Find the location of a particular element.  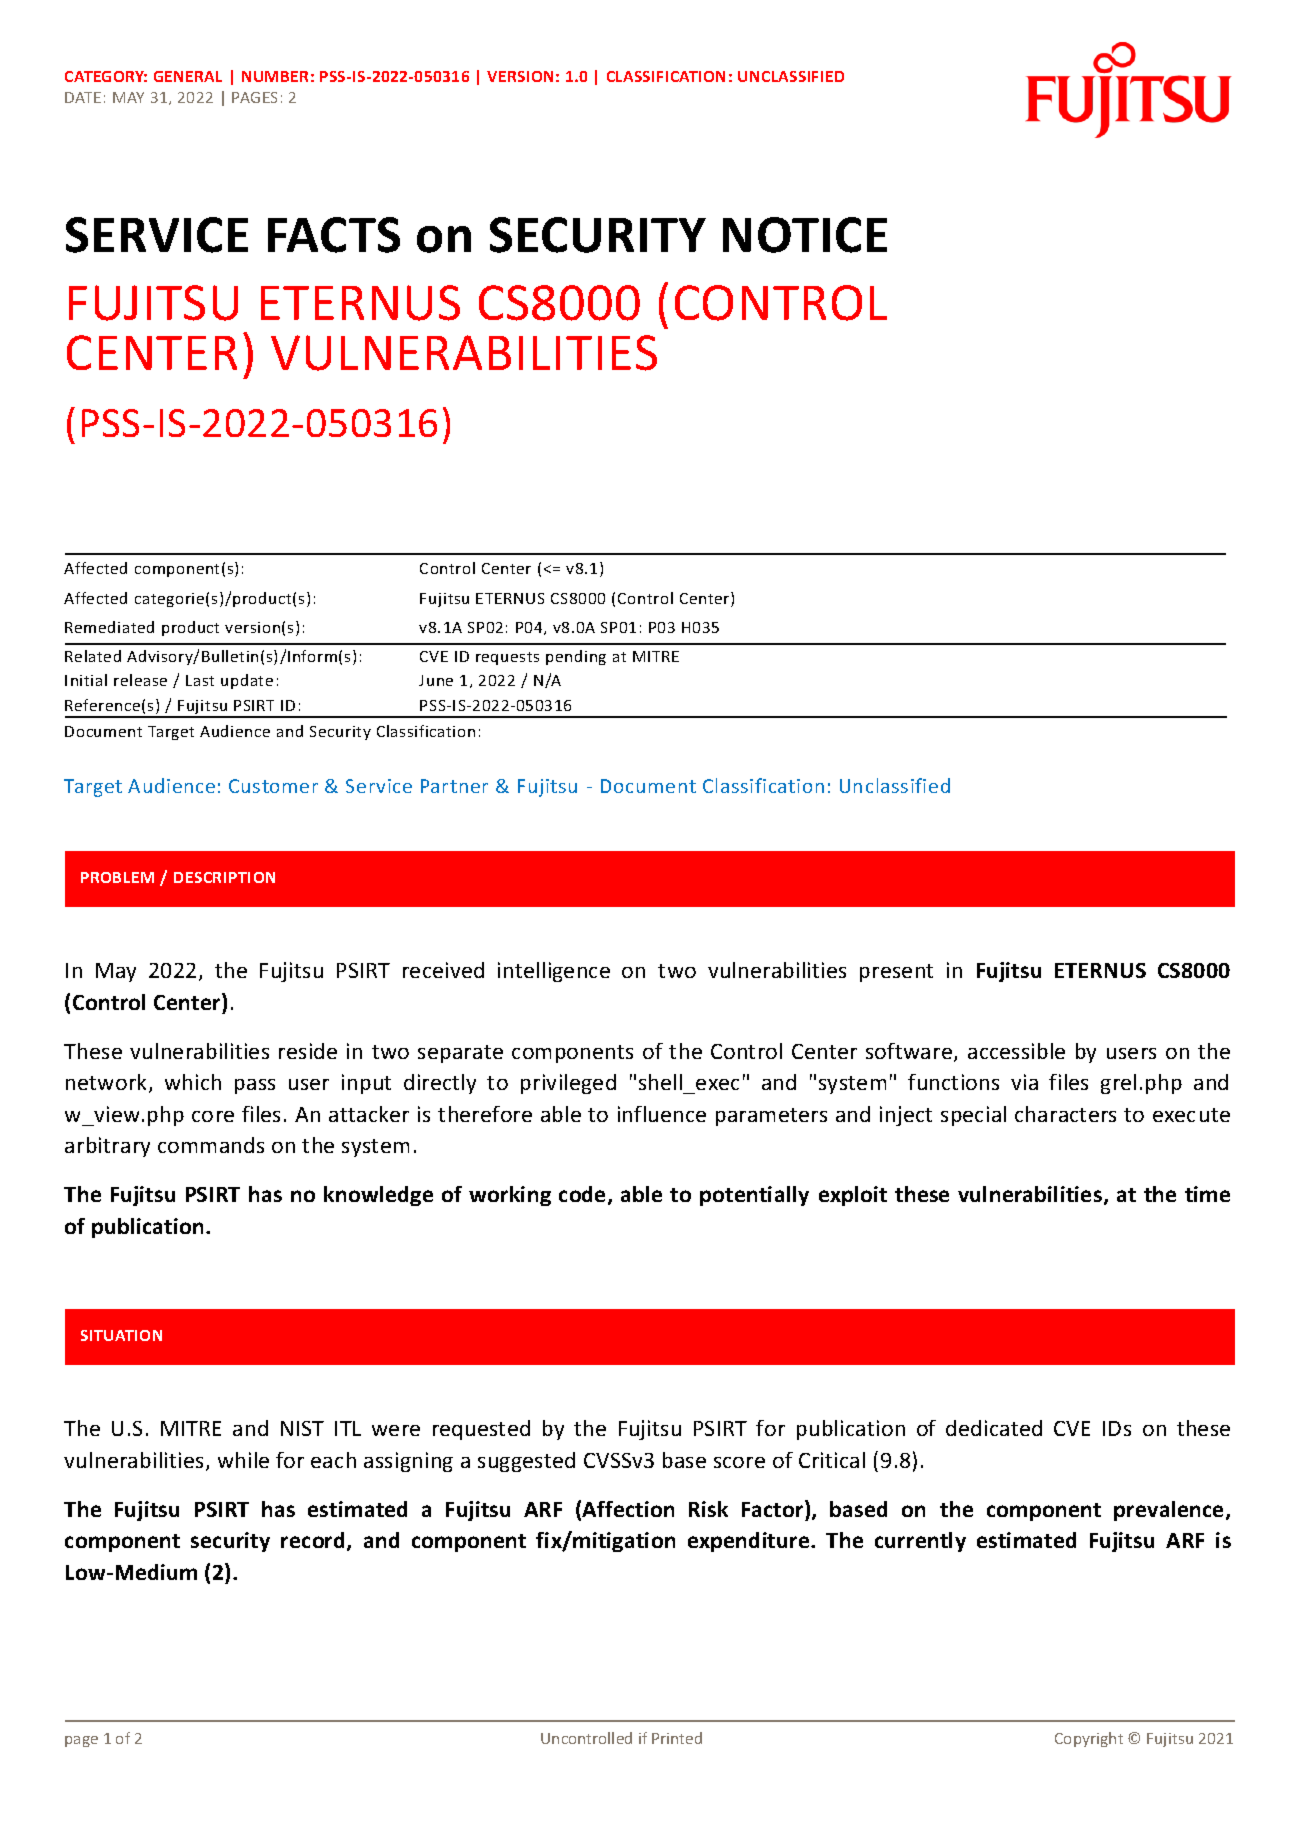

FACTS is located at coordinates (334, 235).
